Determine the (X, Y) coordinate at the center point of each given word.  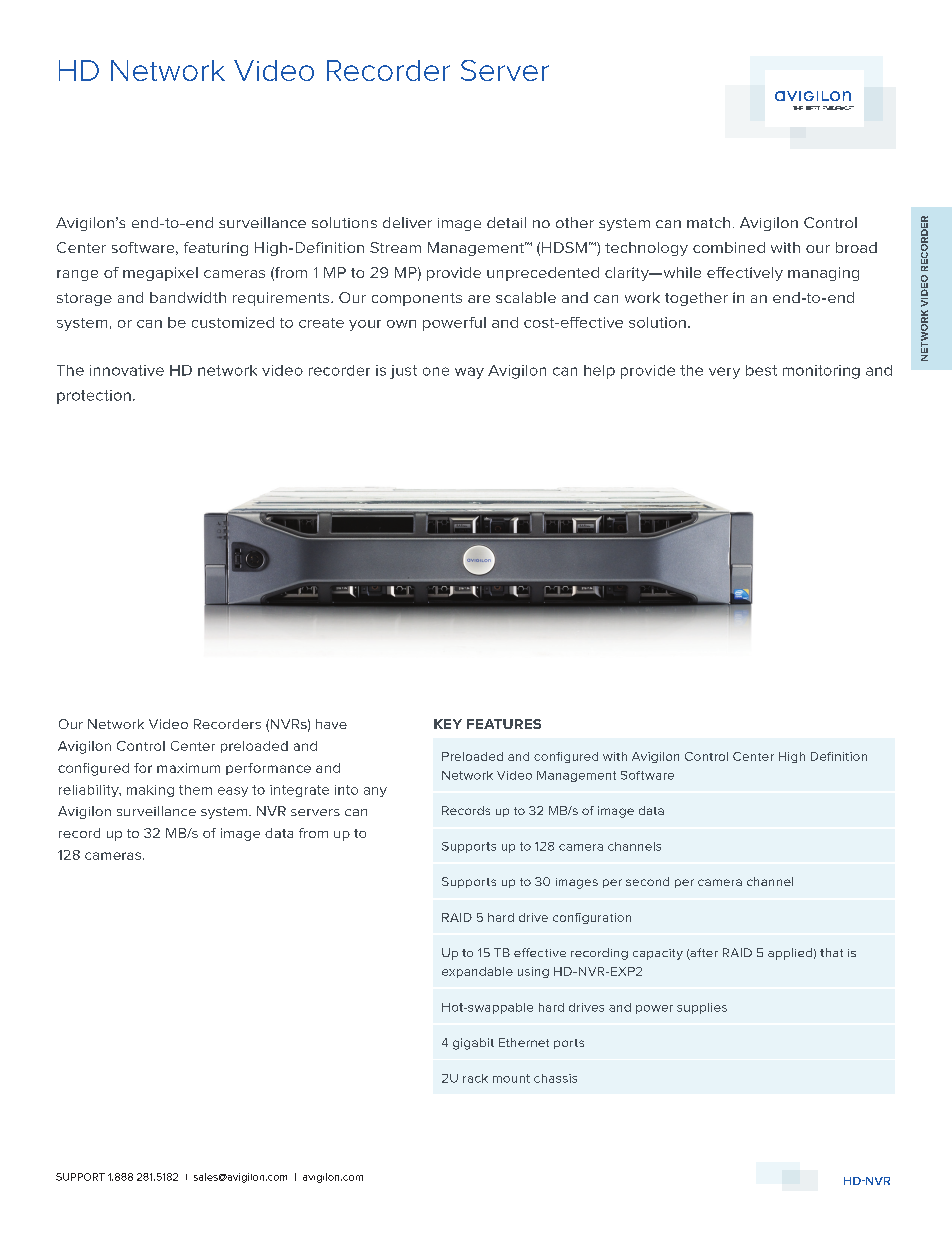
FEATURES (504, 724)
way (469, 373)
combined (729, 247)
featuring (216, 249)
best (761, 370)
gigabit (473, 1044)
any (375, 792)
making (150, 791)
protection (94, 397)
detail (506, 222)
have (331, 724)
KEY (448, 724)
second (647, 881)
